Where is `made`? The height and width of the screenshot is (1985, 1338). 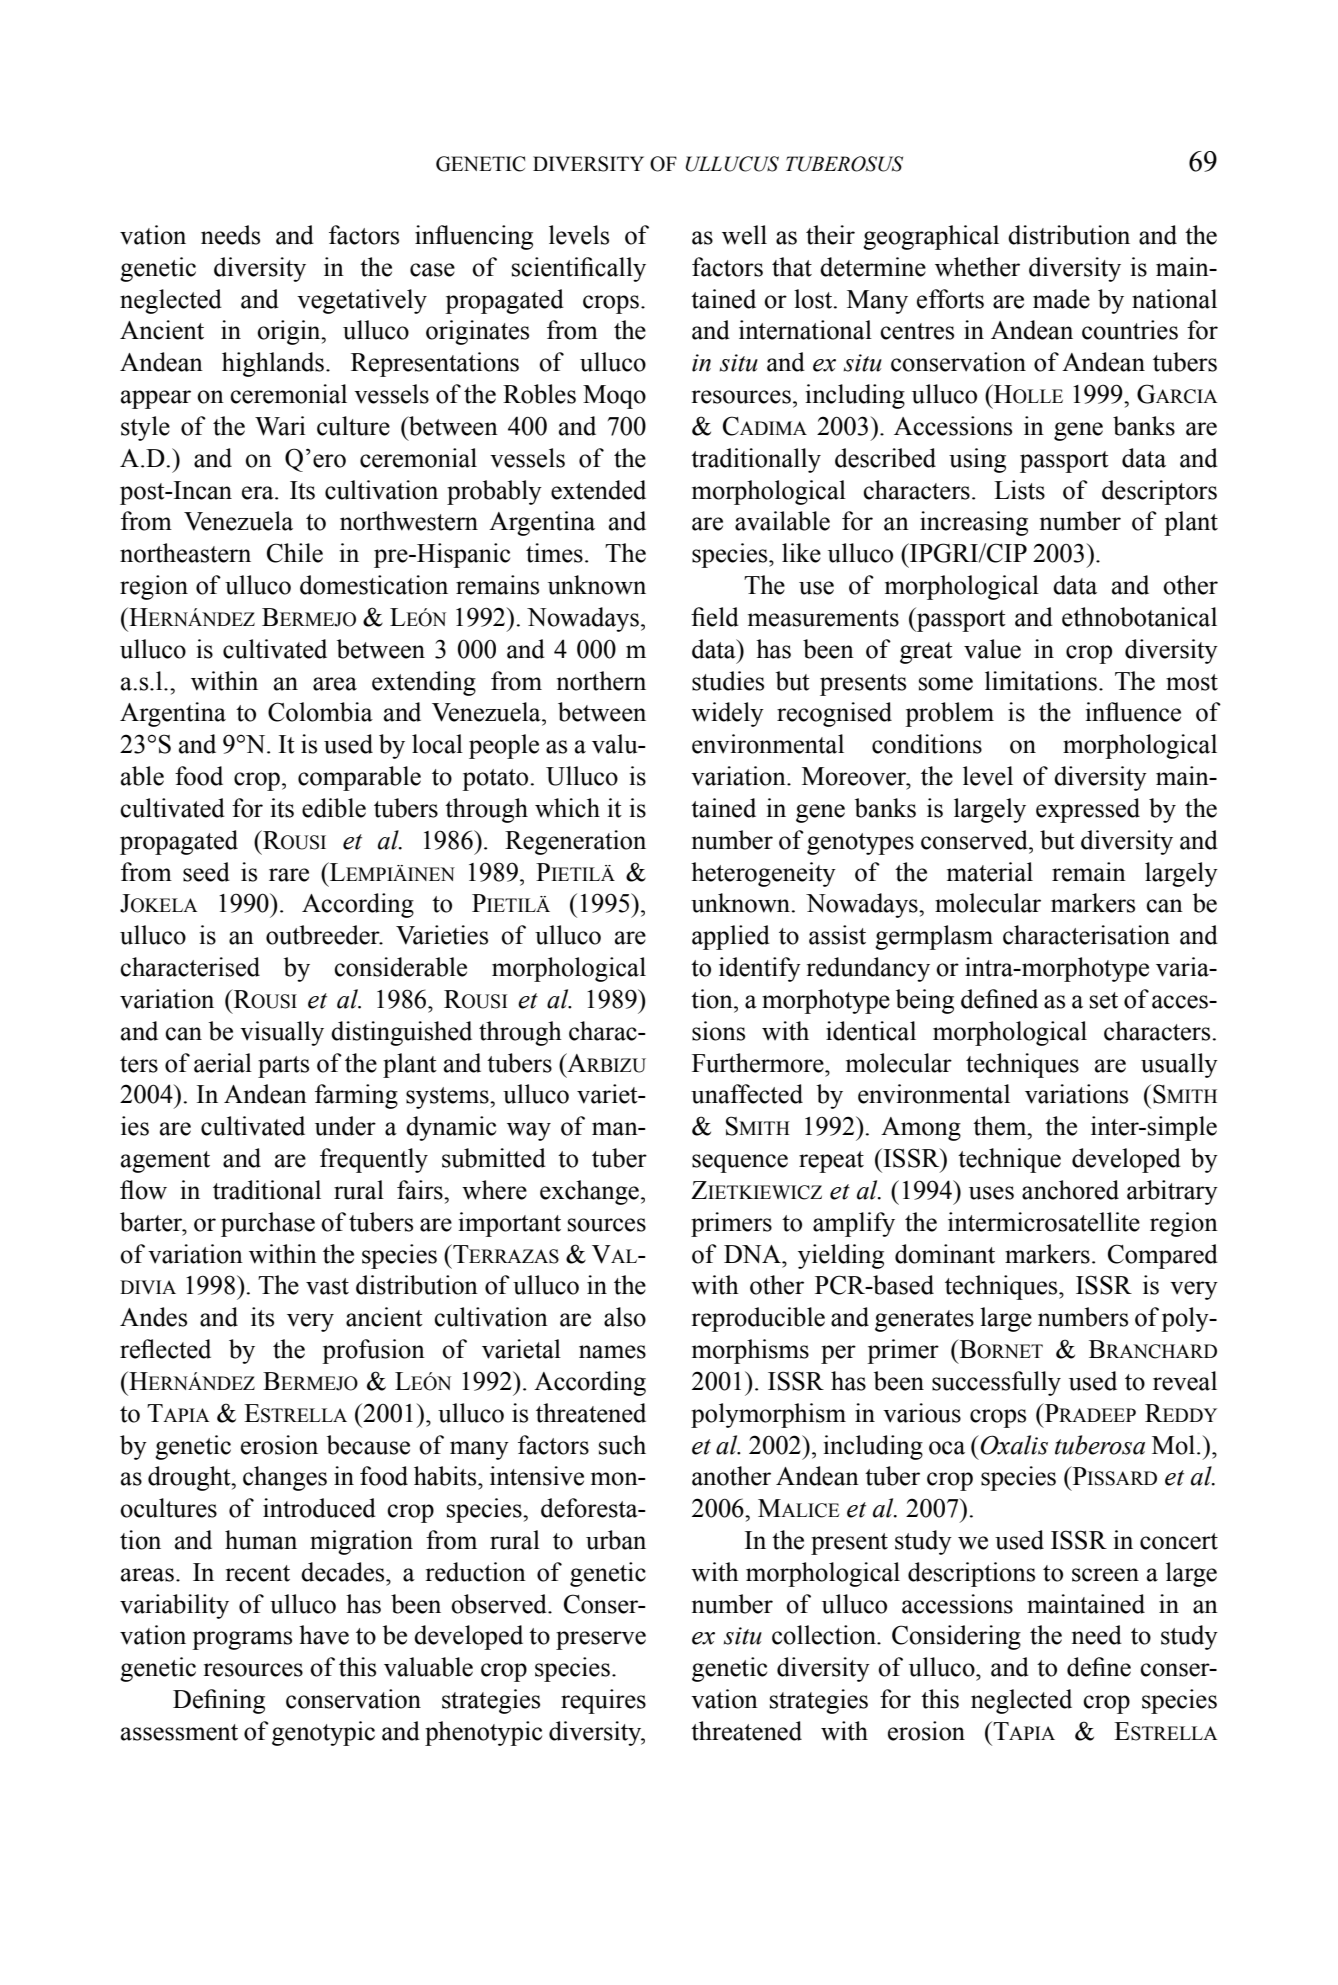 made is located at coordinates (1061, 299).
